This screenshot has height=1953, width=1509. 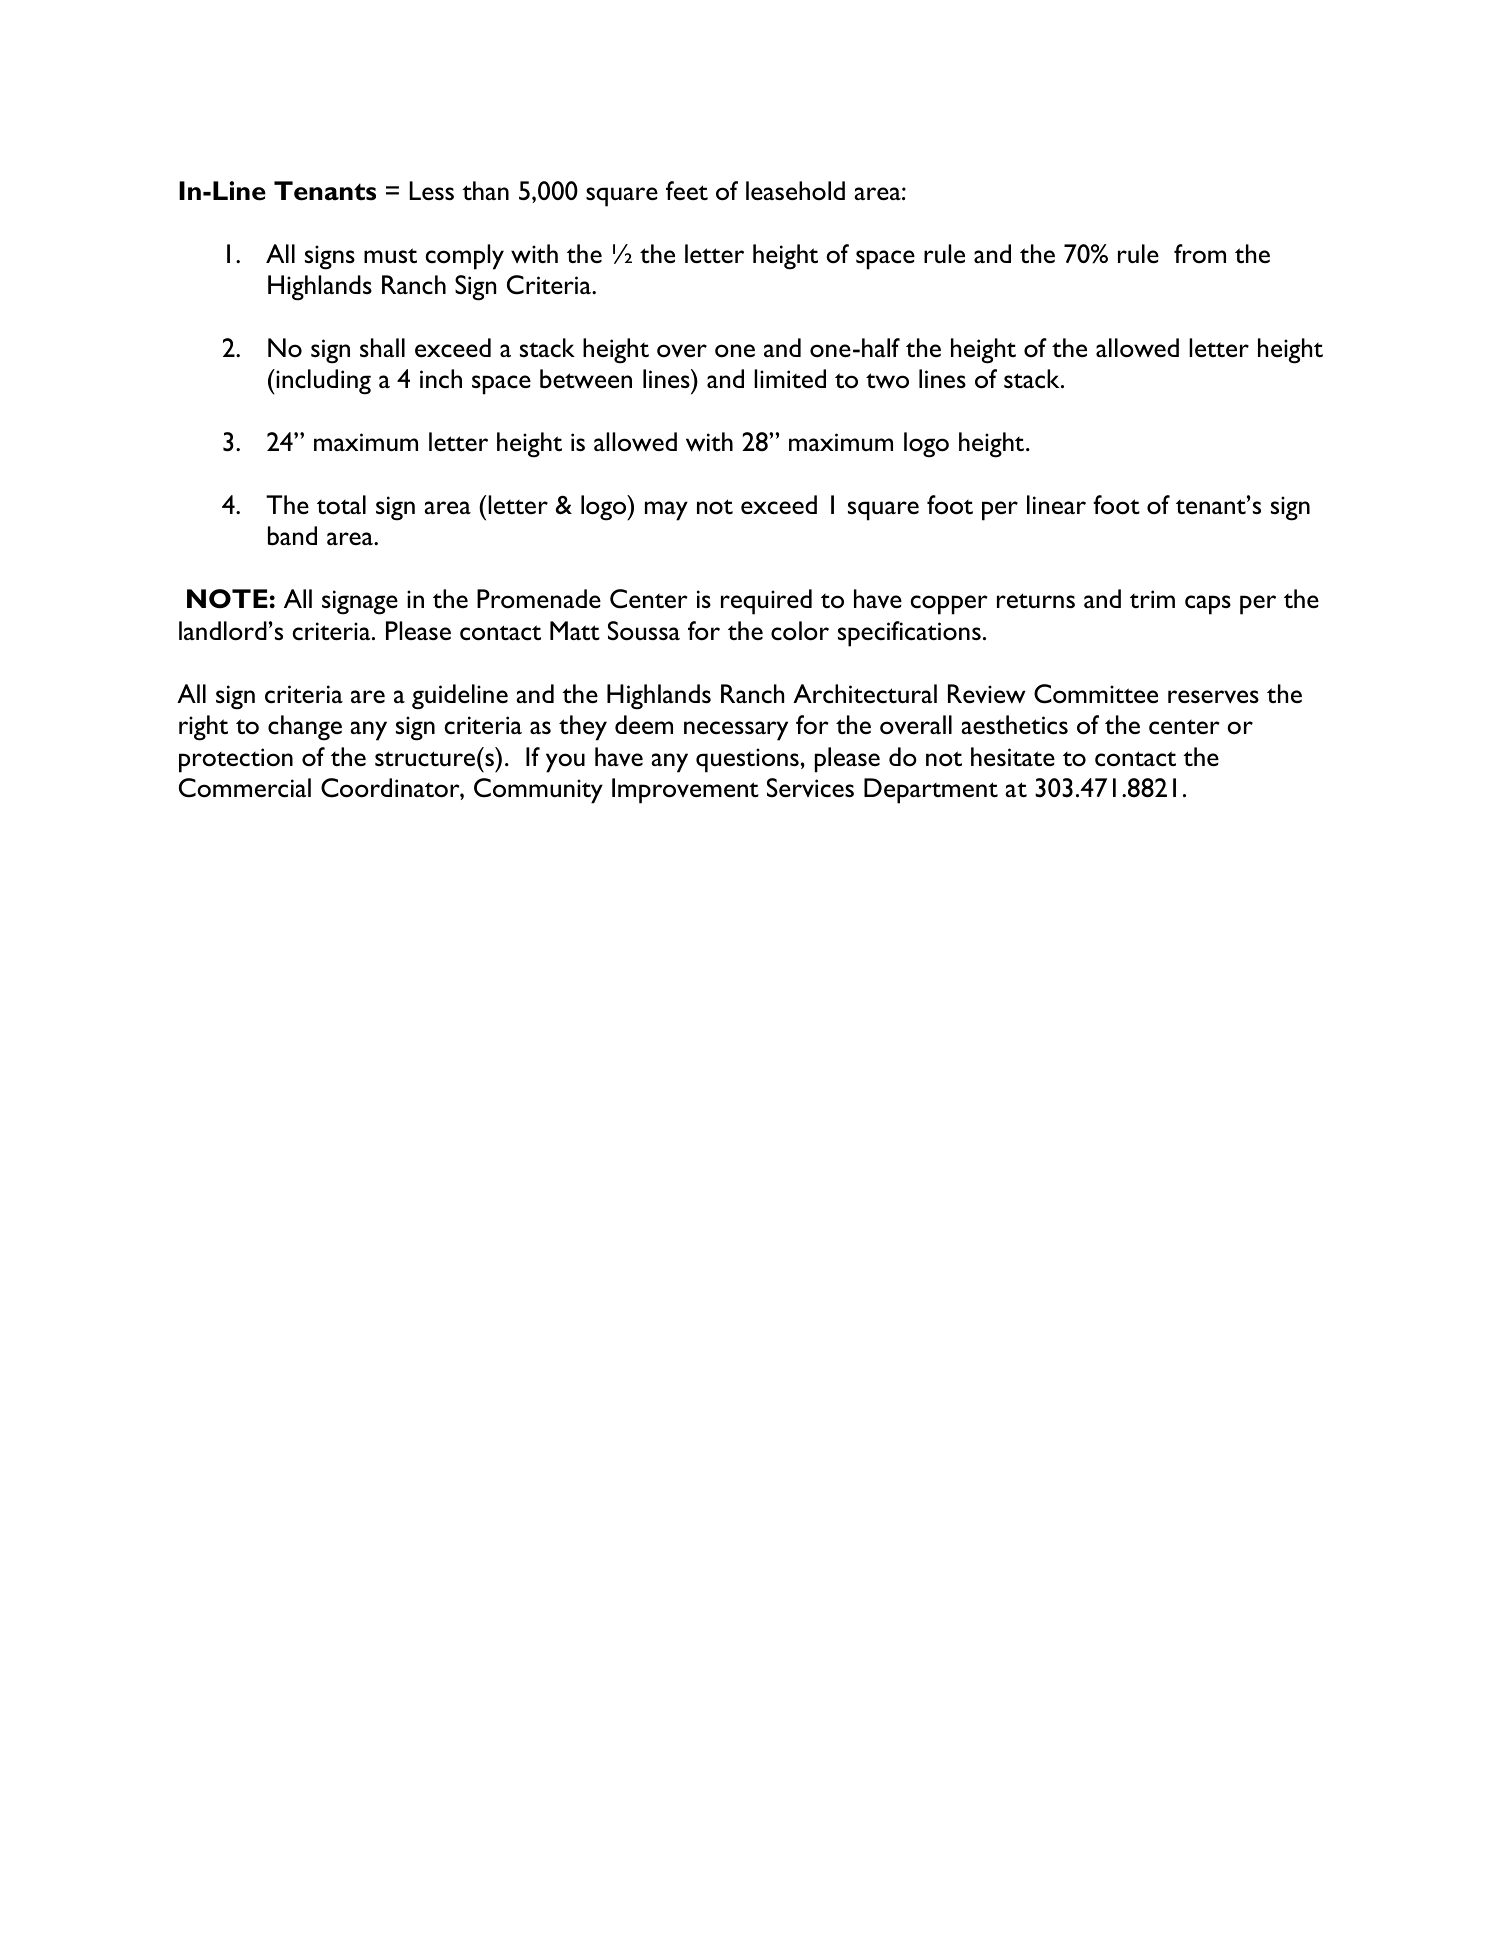 What do you see at coordinates (227, 599) in the screenshot?
I see `NOTE` at bounding box center [227, 599].
